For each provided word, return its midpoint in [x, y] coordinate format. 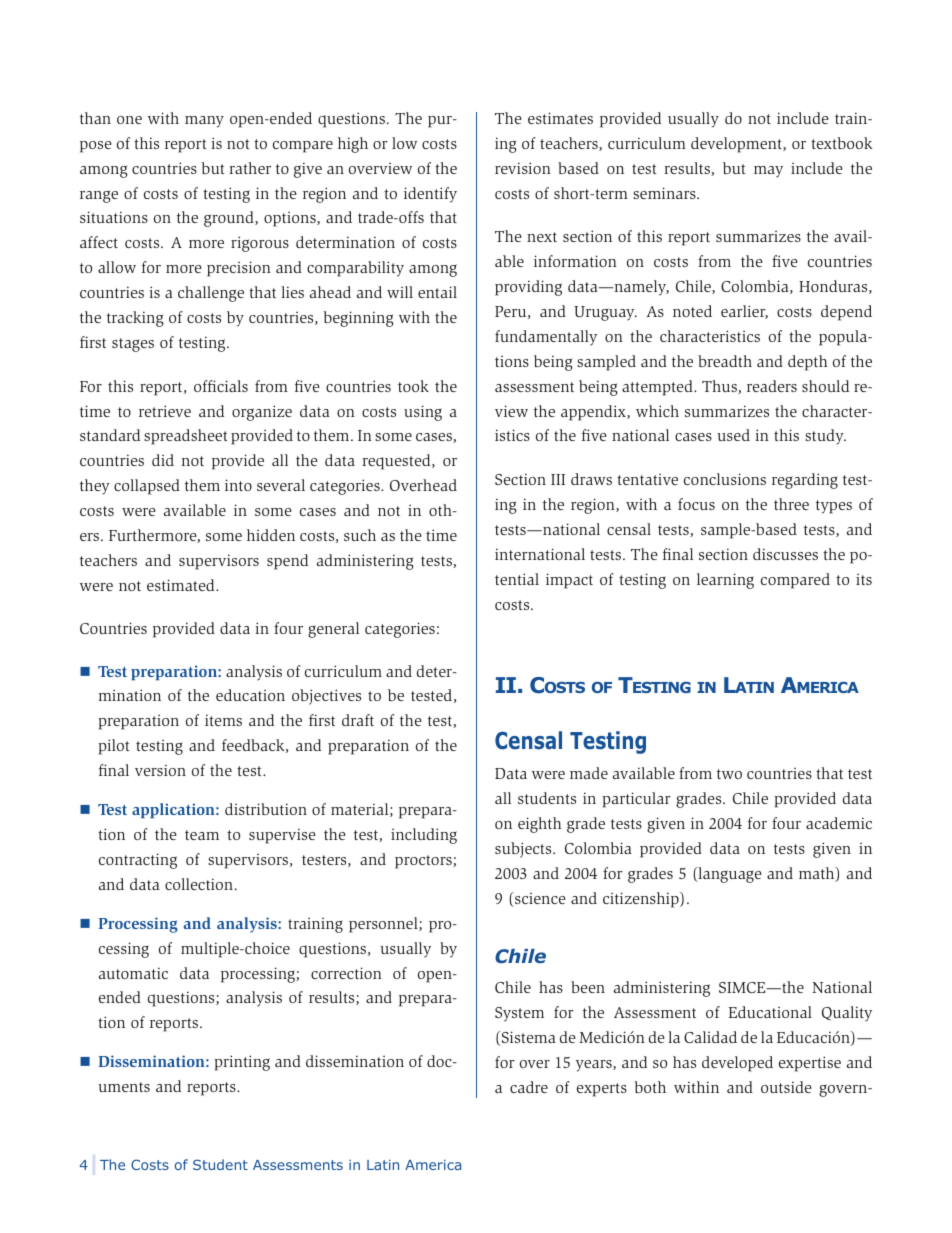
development [737, 145]
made [589, 773]
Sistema [527, 1038]
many [204, 122]
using [423, 413]
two [729, 774]
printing [242, 1063]
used [733, 435]
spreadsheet [186, 437]
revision [523, 168]
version [160, 770]
